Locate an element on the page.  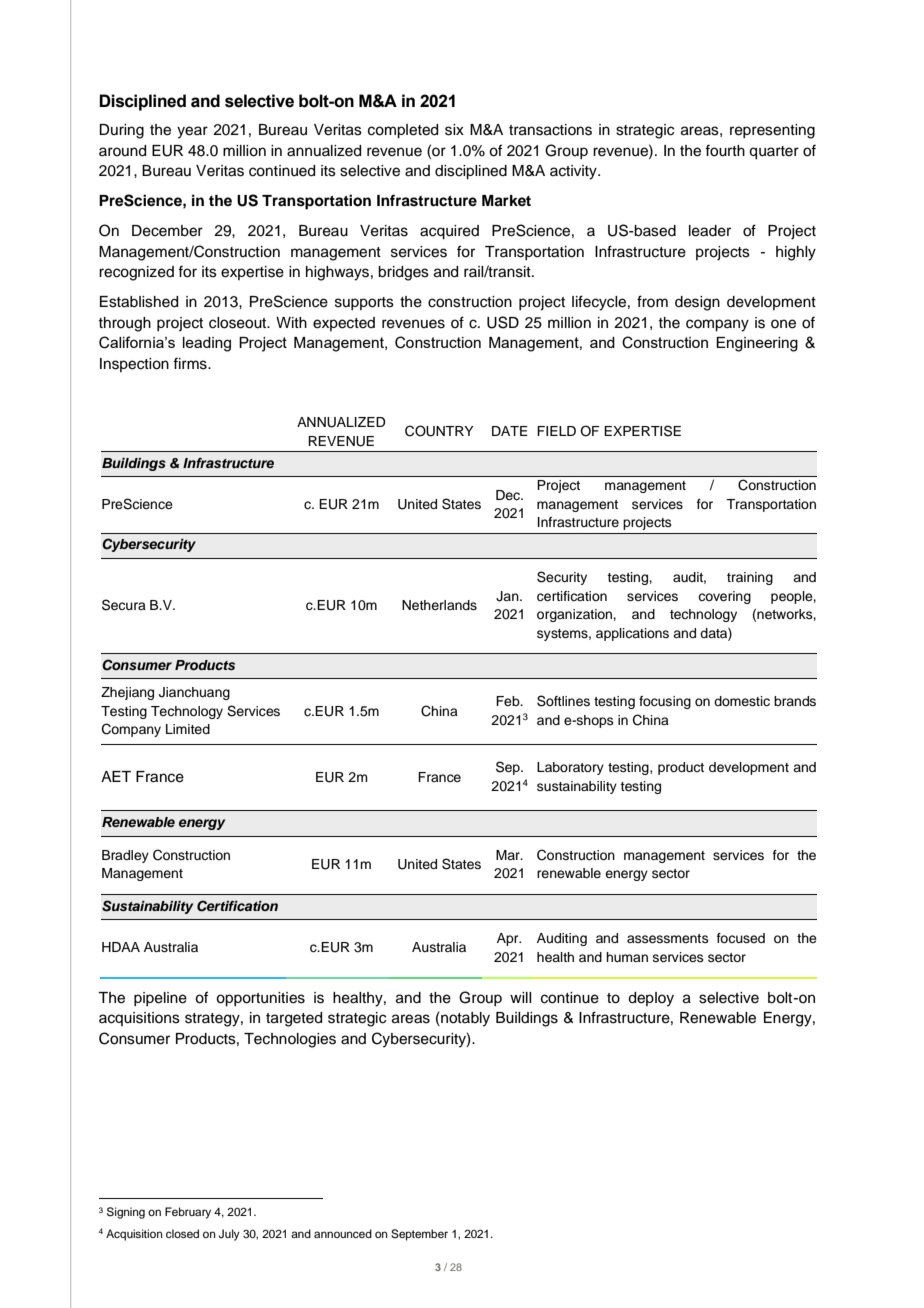
focused is located at coordinates (741, 938).
